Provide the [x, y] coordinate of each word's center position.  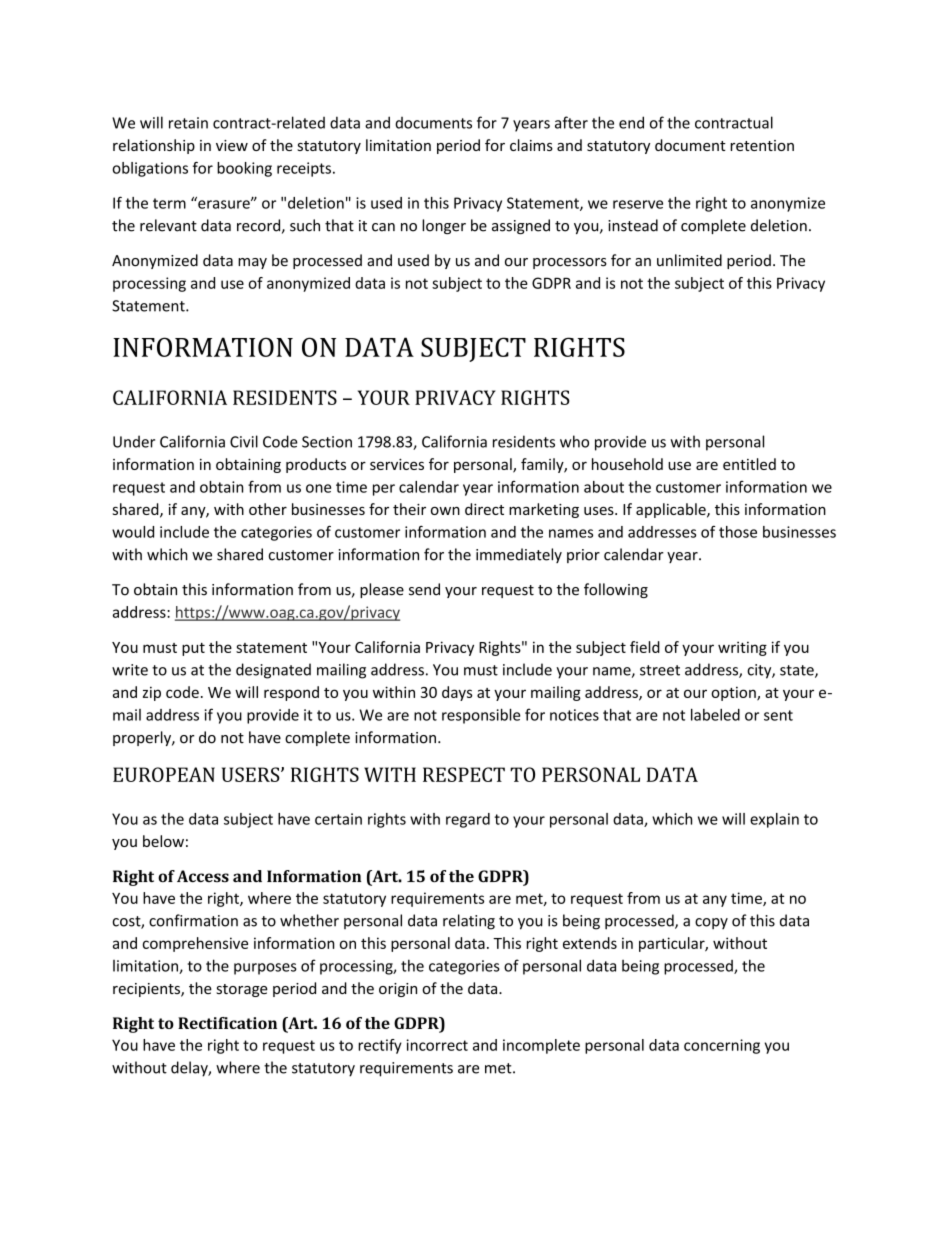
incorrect [437, 1045]
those [738, 532]
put [193, 649]
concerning [722, 1046]
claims [531, 145]
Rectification [227, 1023]
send [424, 589]
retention [762, 145]
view [232, 145]
